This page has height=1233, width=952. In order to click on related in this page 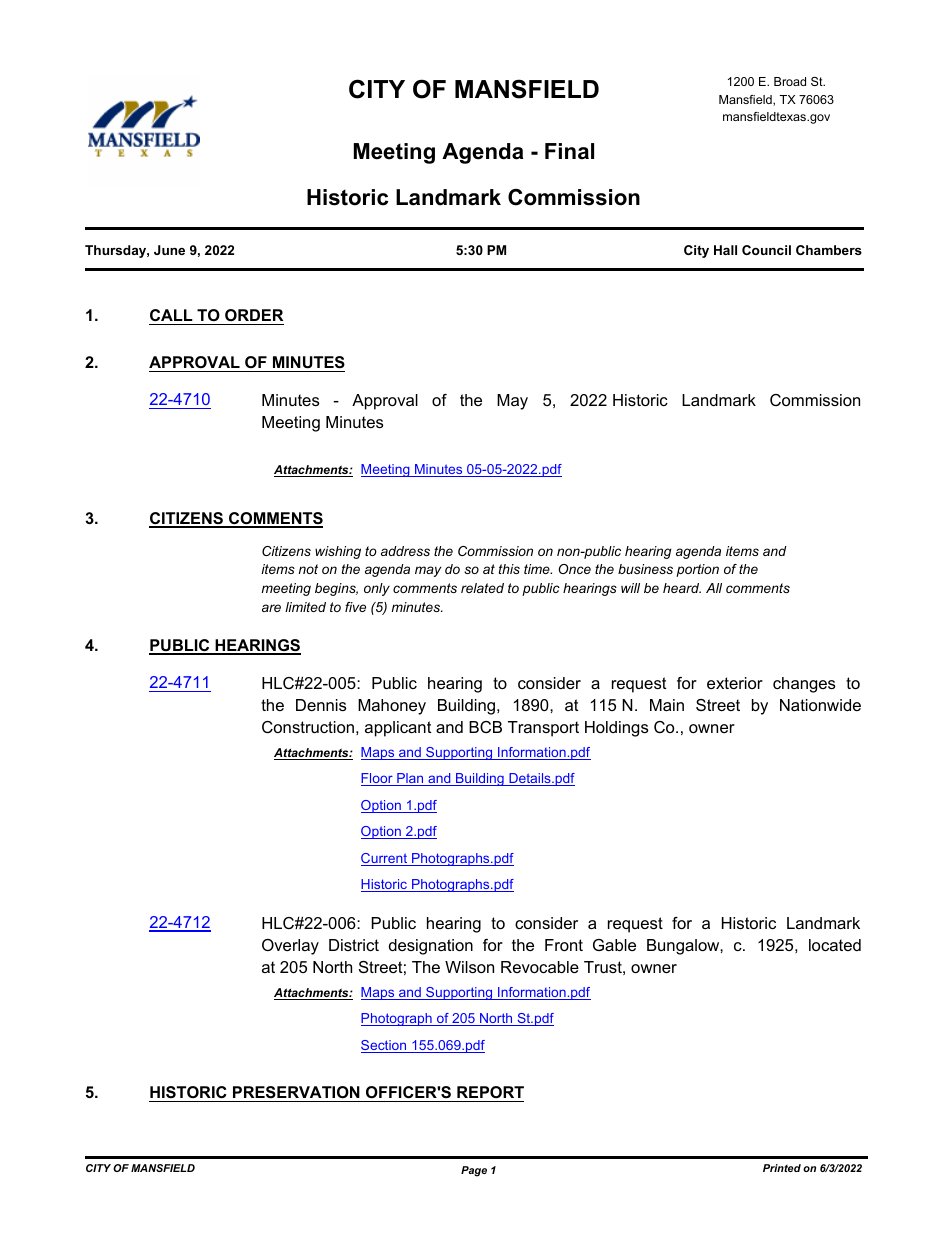, I will do `click(482, 588)`.
